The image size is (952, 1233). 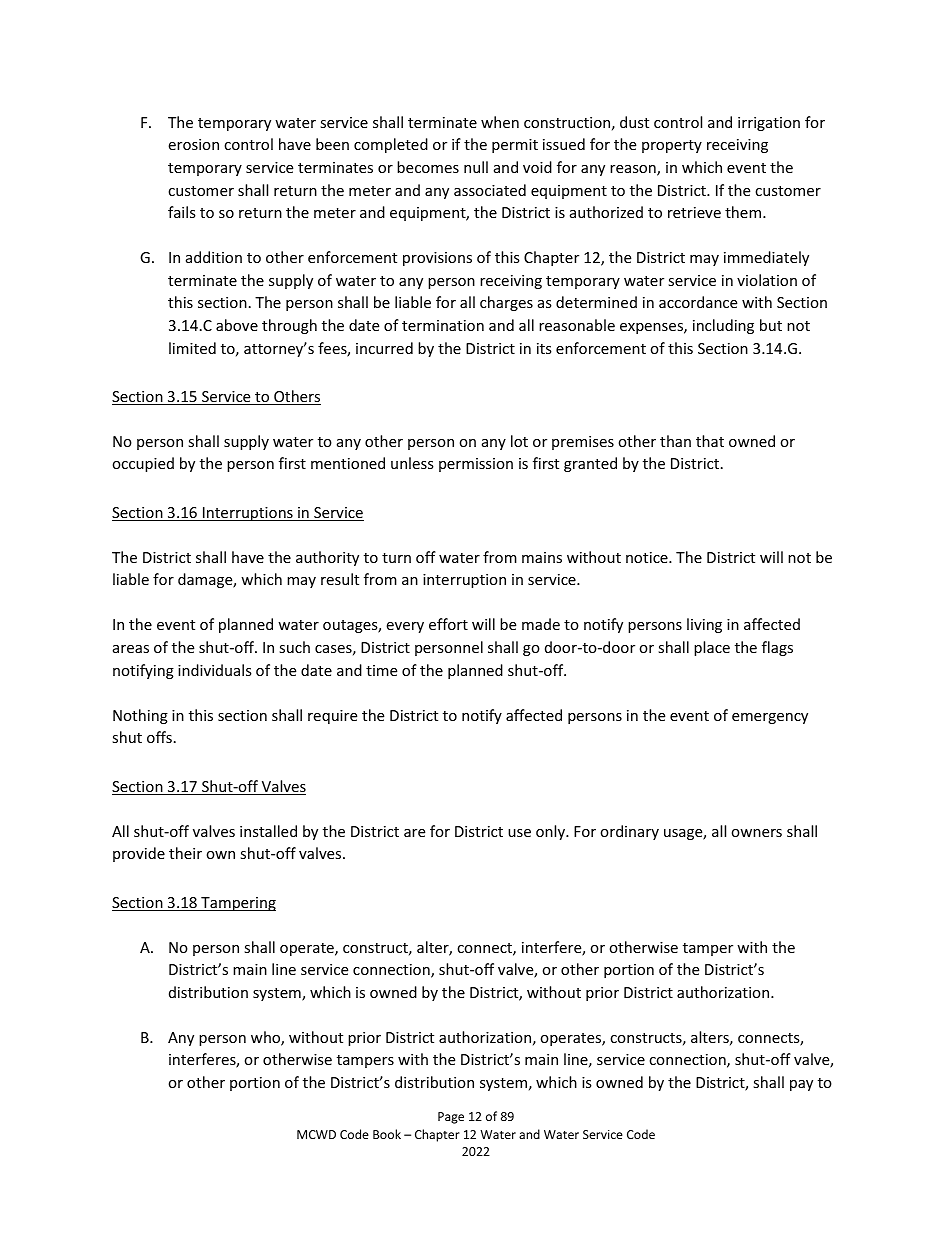 What do you see at coordinates (268, 831) in the document?
I see `installed` at bounding box center [268, 831].
